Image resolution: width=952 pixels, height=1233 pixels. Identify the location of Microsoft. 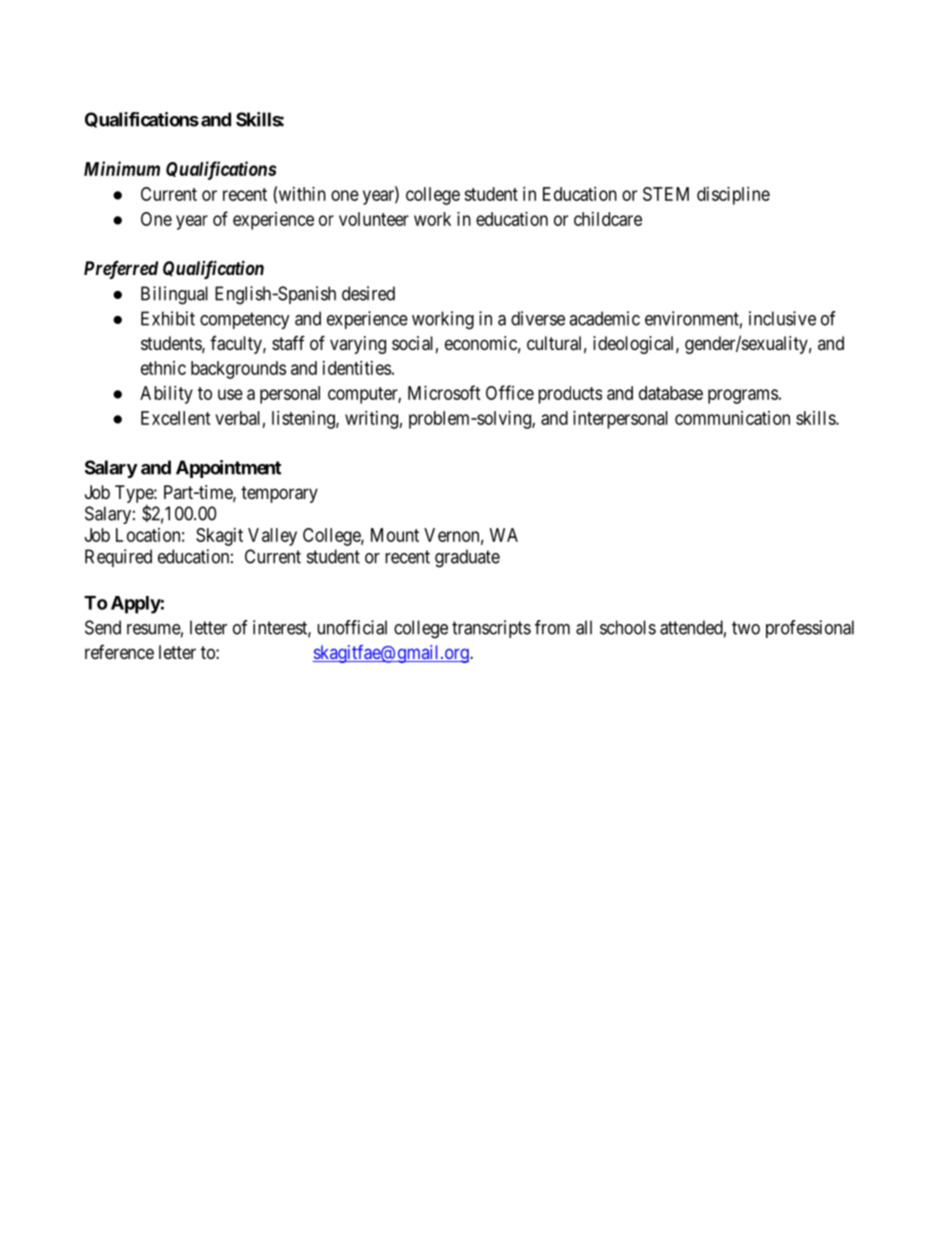
(444, 392).
